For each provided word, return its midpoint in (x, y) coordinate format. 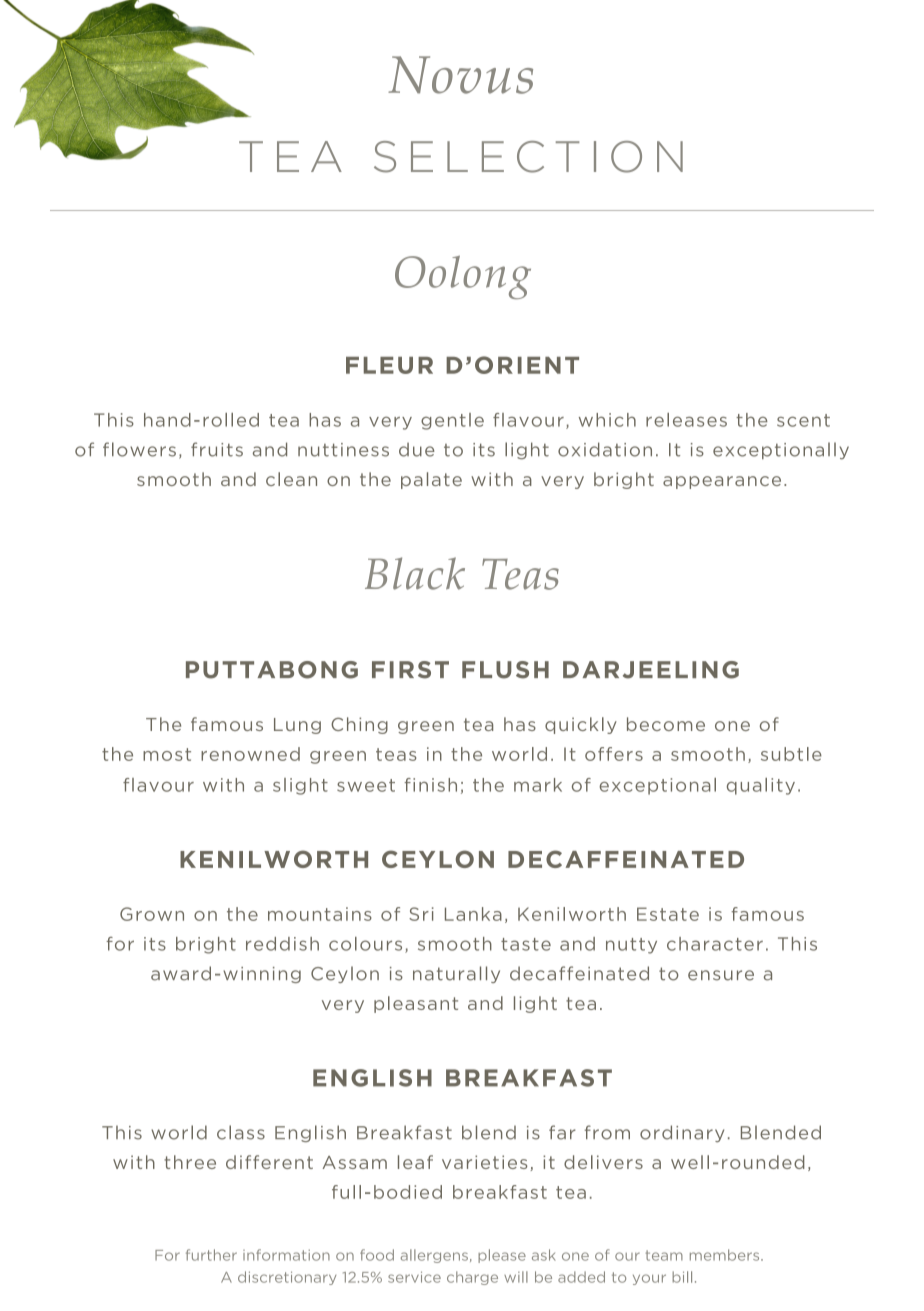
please (502, 1256)
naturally (456, 974)
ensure (721, 975)
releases (686, 420)
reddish (282, 944)
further (211, 1255)
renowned (250, 754)
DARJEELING (651, 670)
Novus (460, 75)
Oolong (463, 277)
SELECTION (528, 157)
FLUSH (505, 670)
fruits (217, 449)
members (726, 1255)
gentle (452, 421)
